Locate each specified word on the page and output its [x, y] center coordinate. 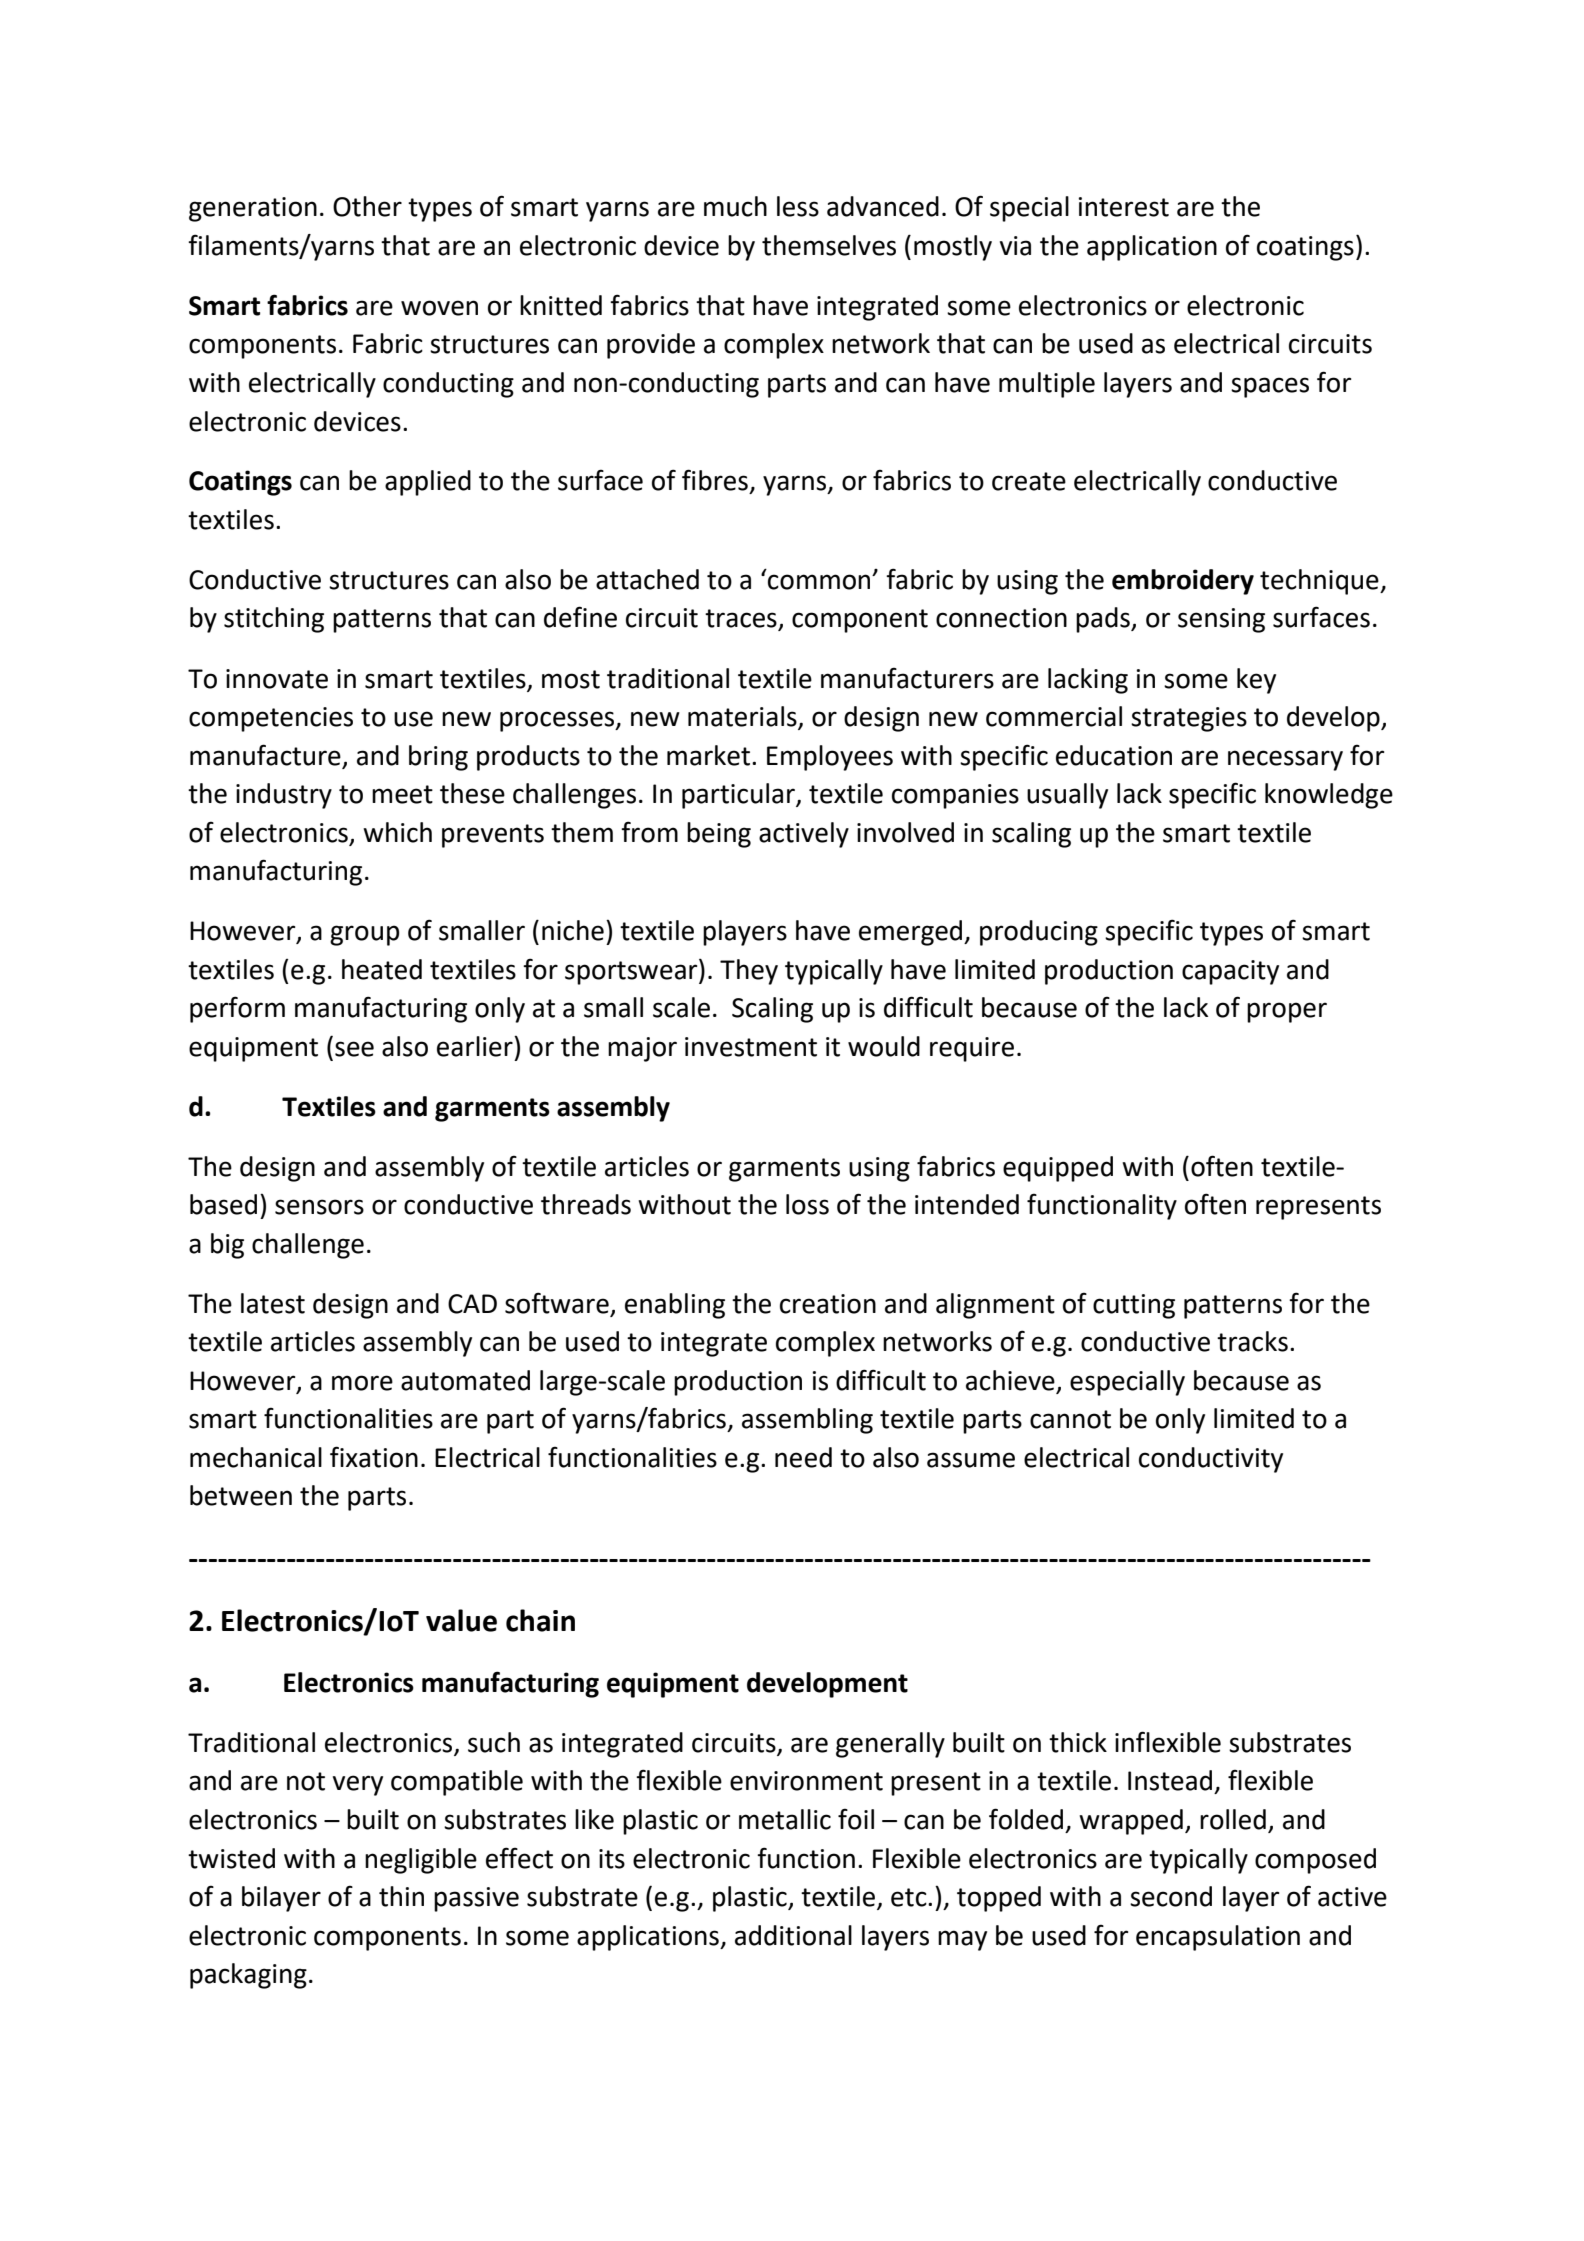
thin [401, 1896]
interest [1124, 207]
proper [1287, 1012]
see [354, 1049]
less [798, 206]
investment [751, 1047]
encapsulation [1218, 1938]
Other [367, 206]
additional [793, 1935]
